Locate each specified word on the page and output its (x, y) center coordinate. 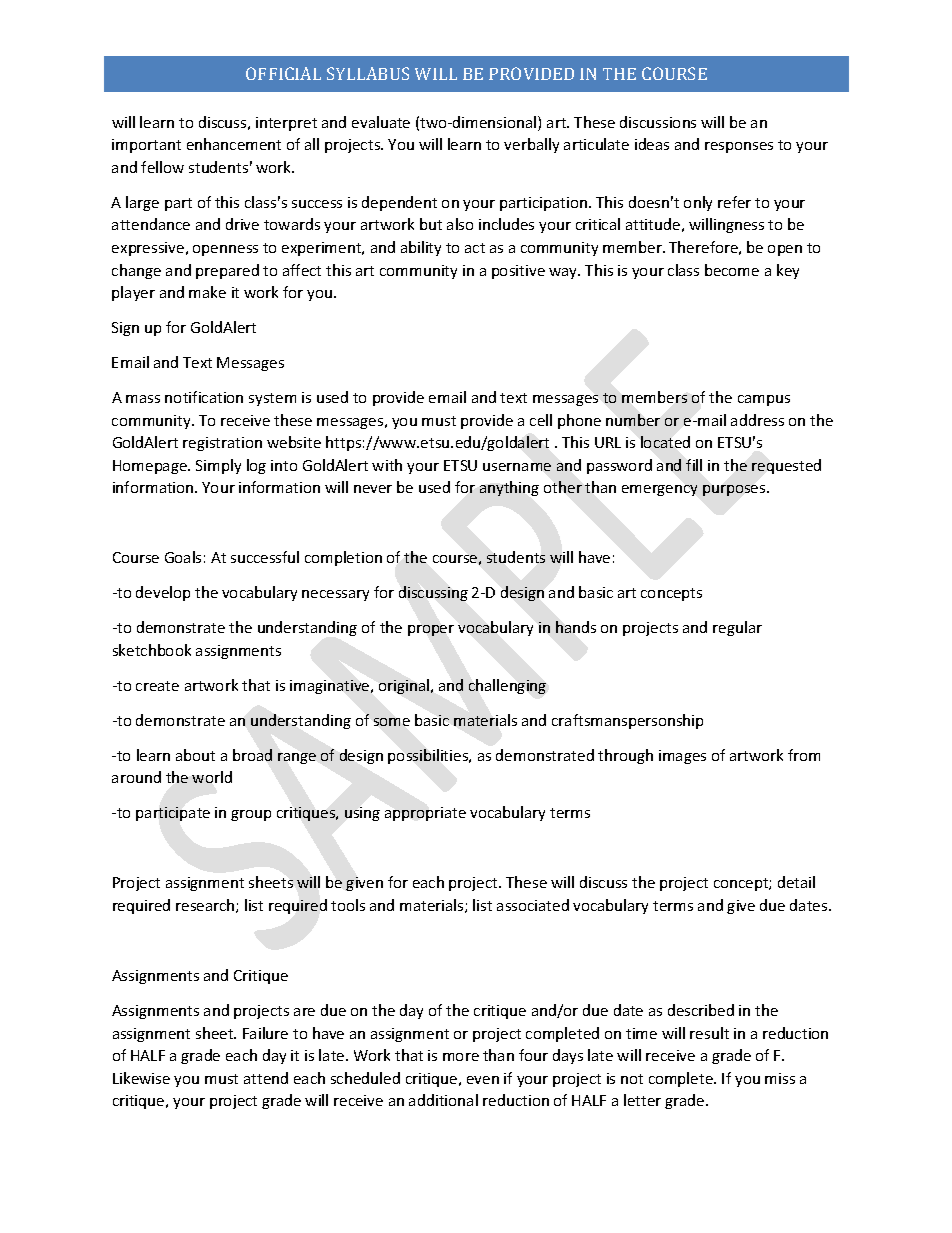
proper (431, 630)
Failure (265, 1033)
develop (163, 593)
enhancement (234, 144)
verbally (531, 145)
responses (739, 147)
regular (737, 628)
